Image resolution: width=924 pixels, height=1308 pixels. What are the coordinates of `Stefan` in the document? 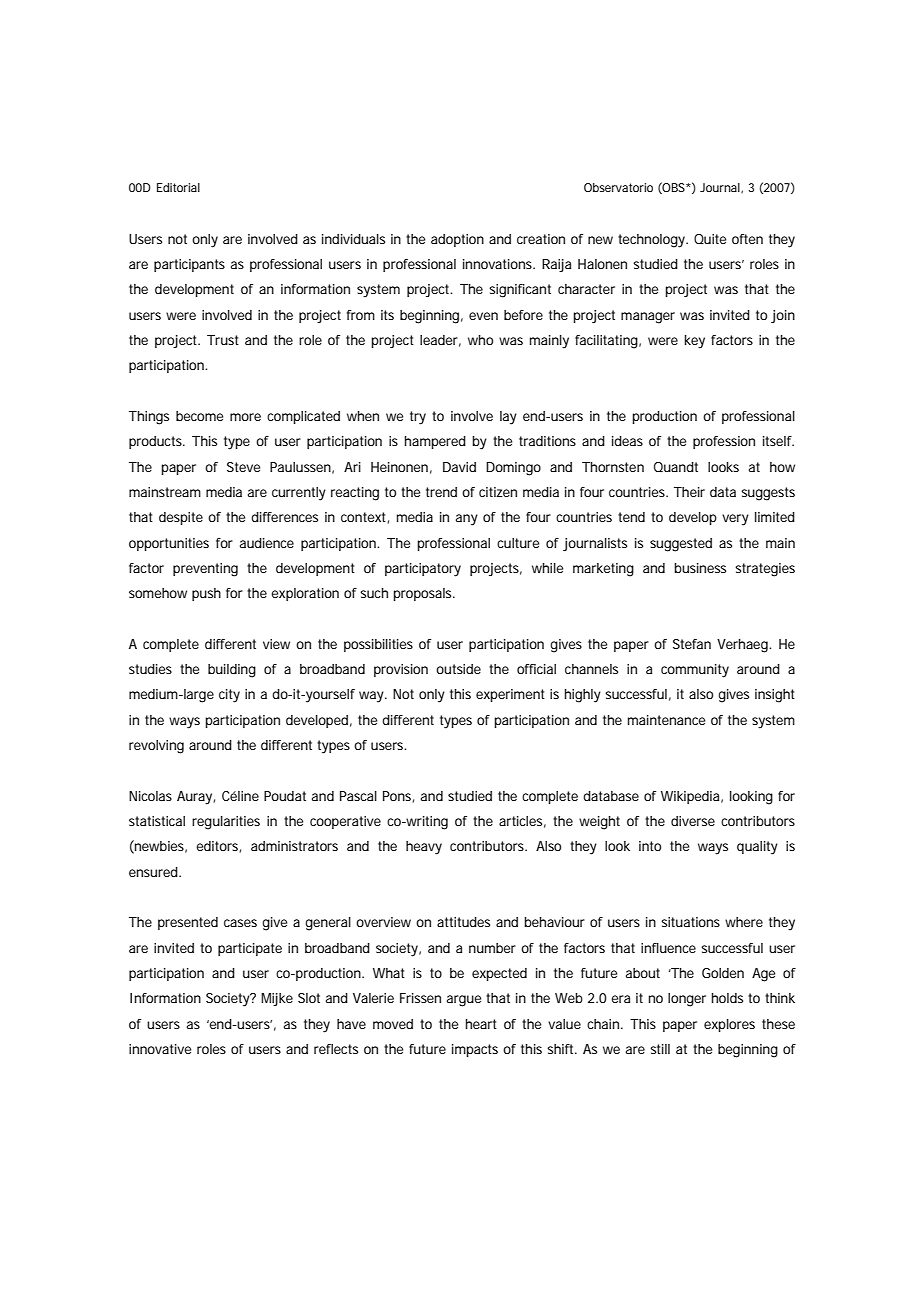 It's located at (692, 644).
